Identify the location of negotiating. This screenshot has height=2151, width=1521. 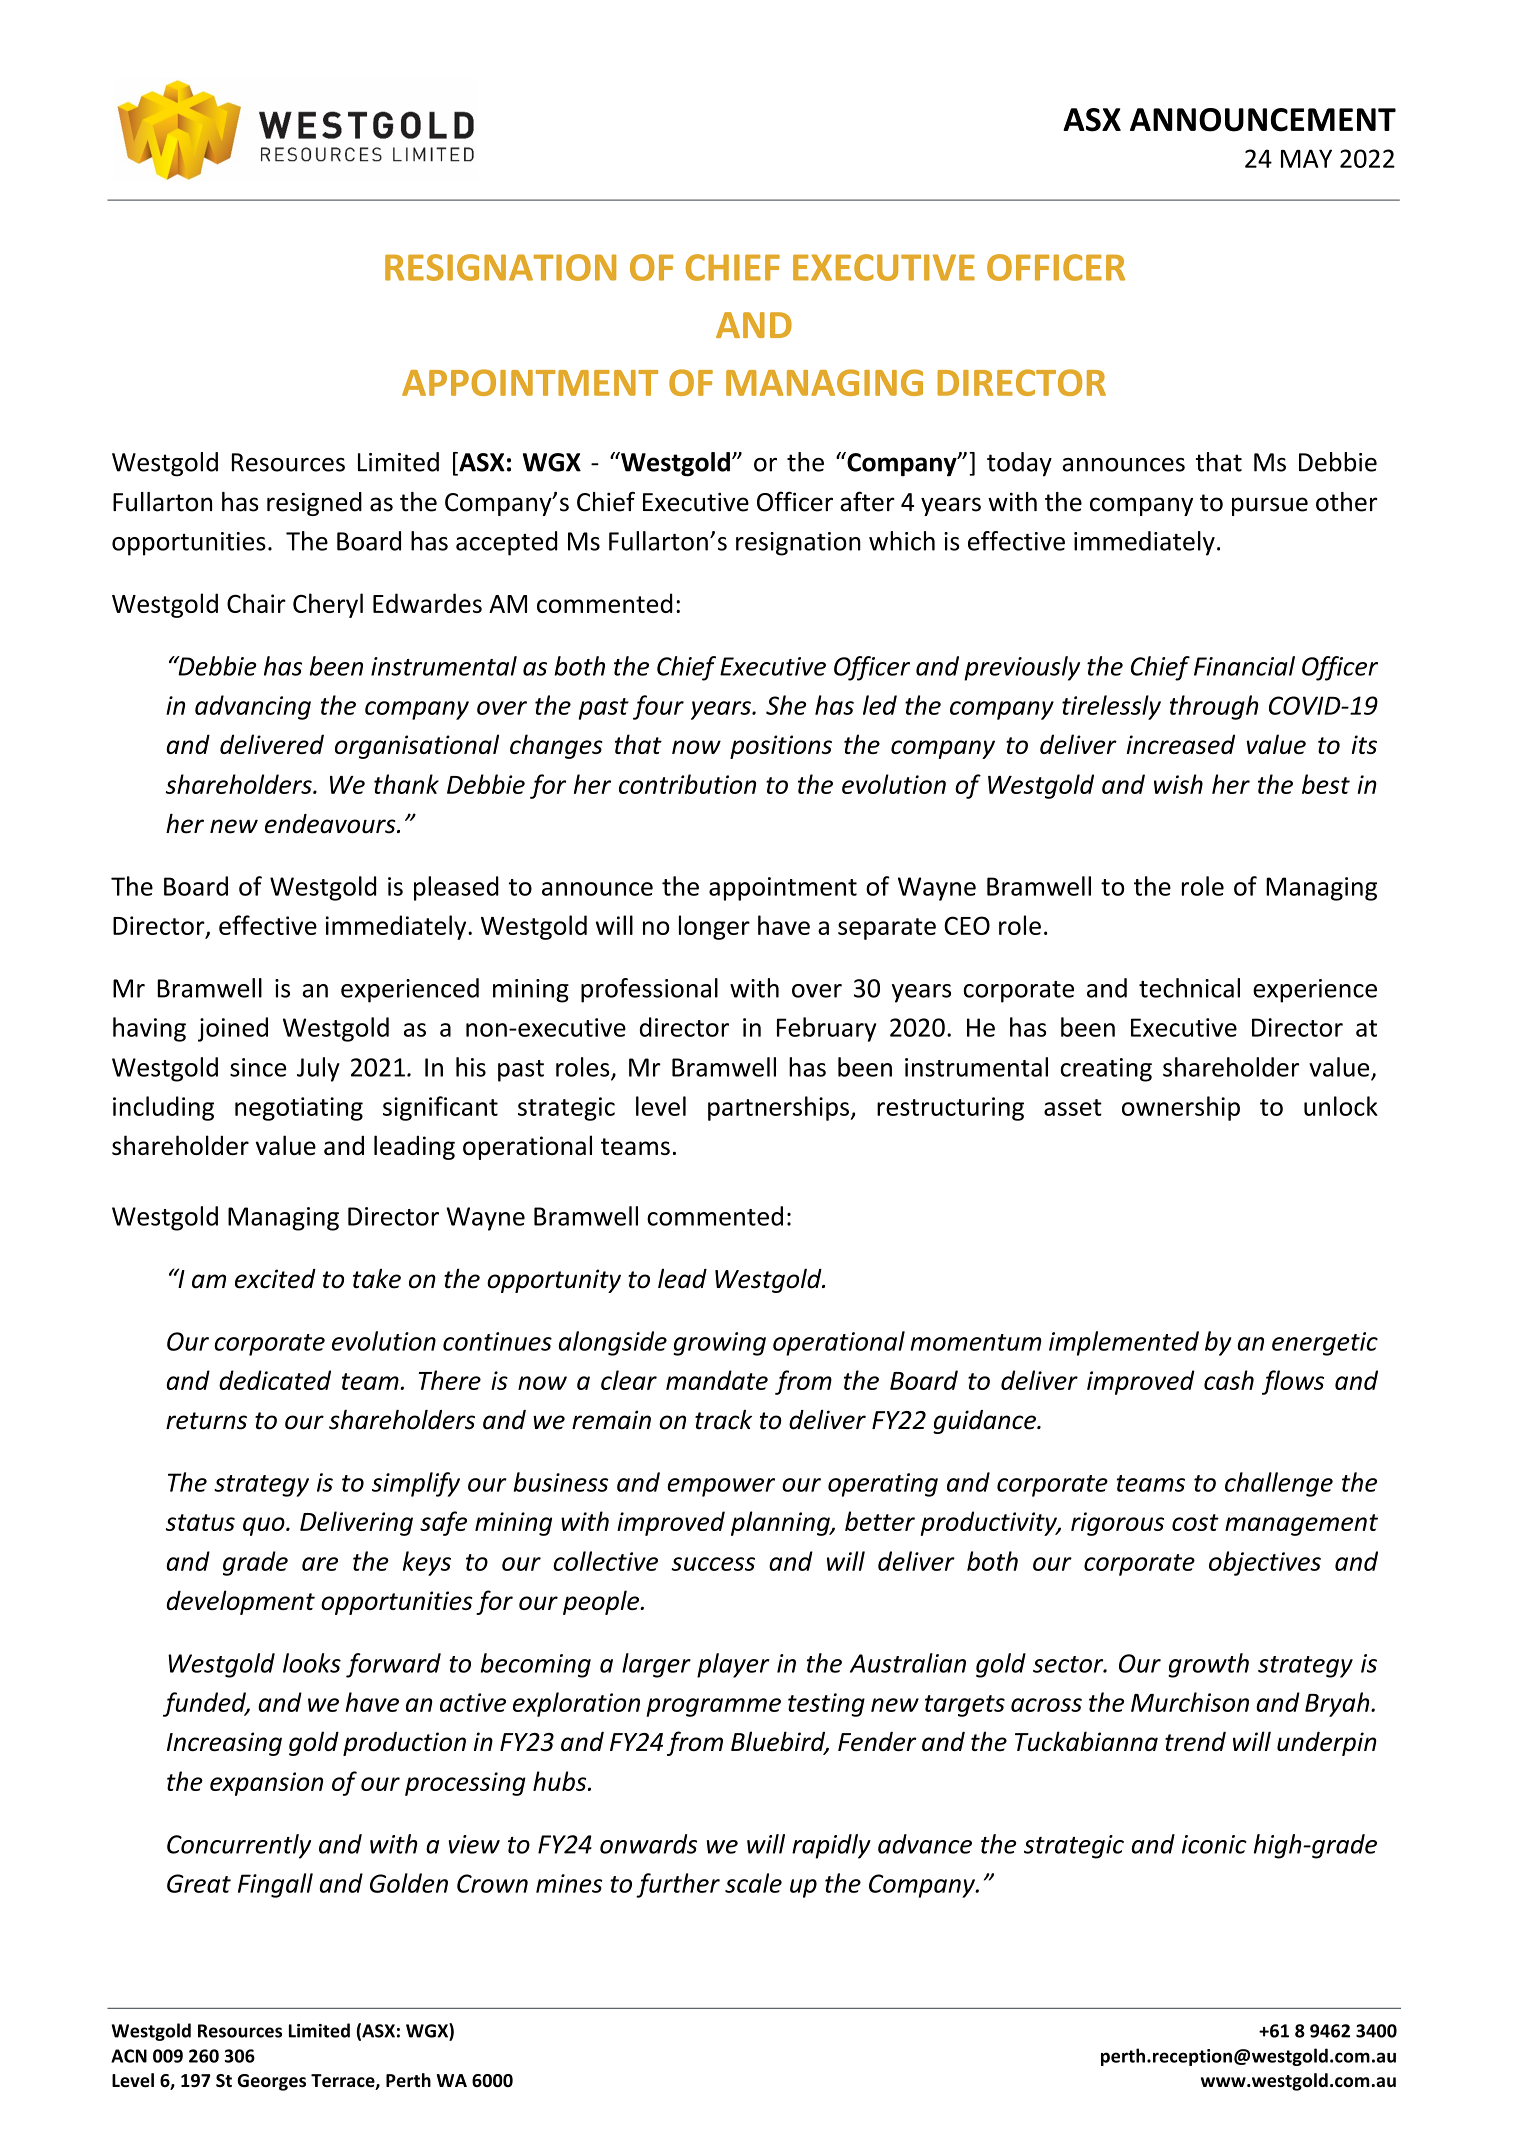
(299, 1109).
